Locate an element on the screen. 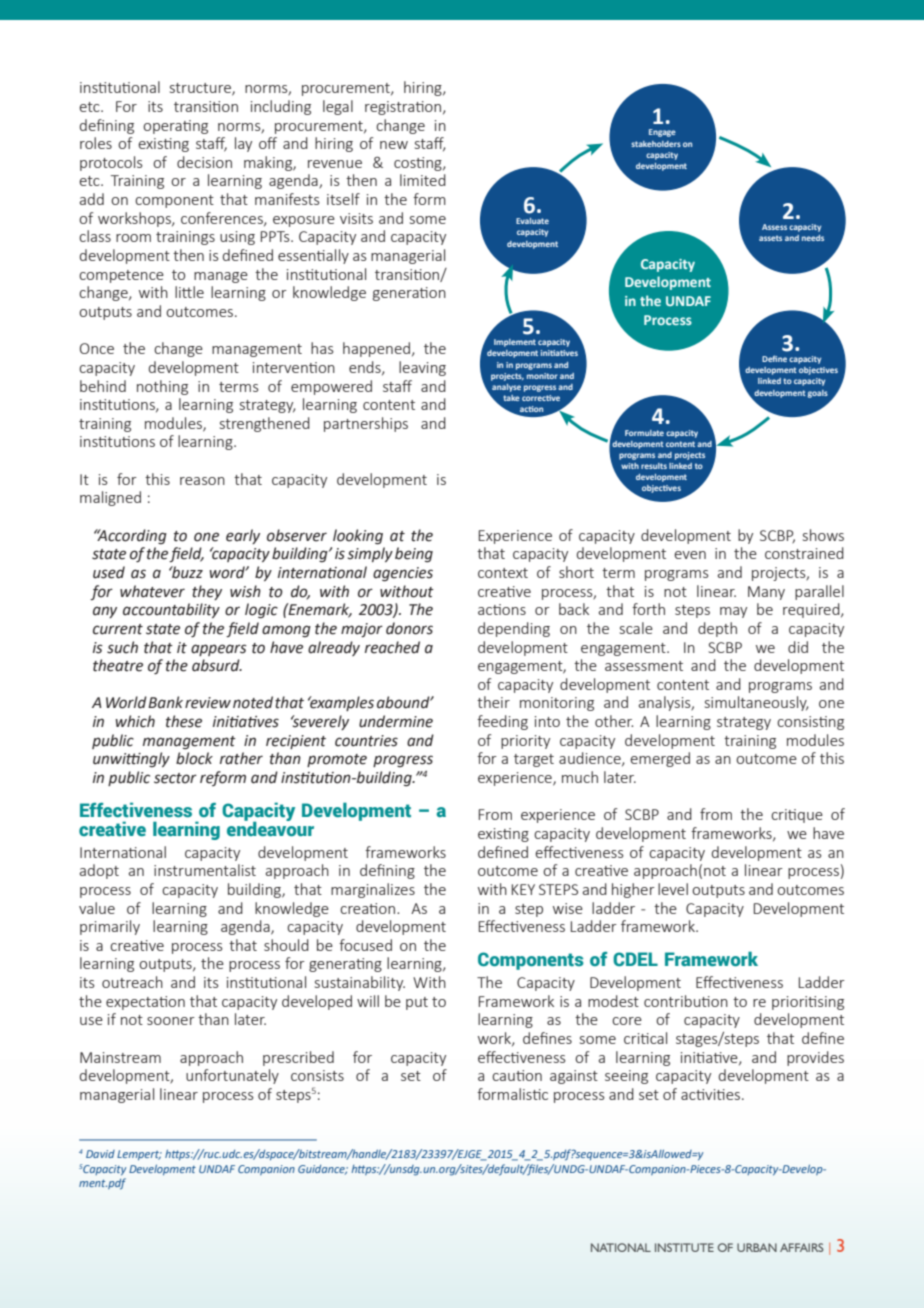 This screenshot has height=1308, width=924. new is located at coordinates (394, 145).
